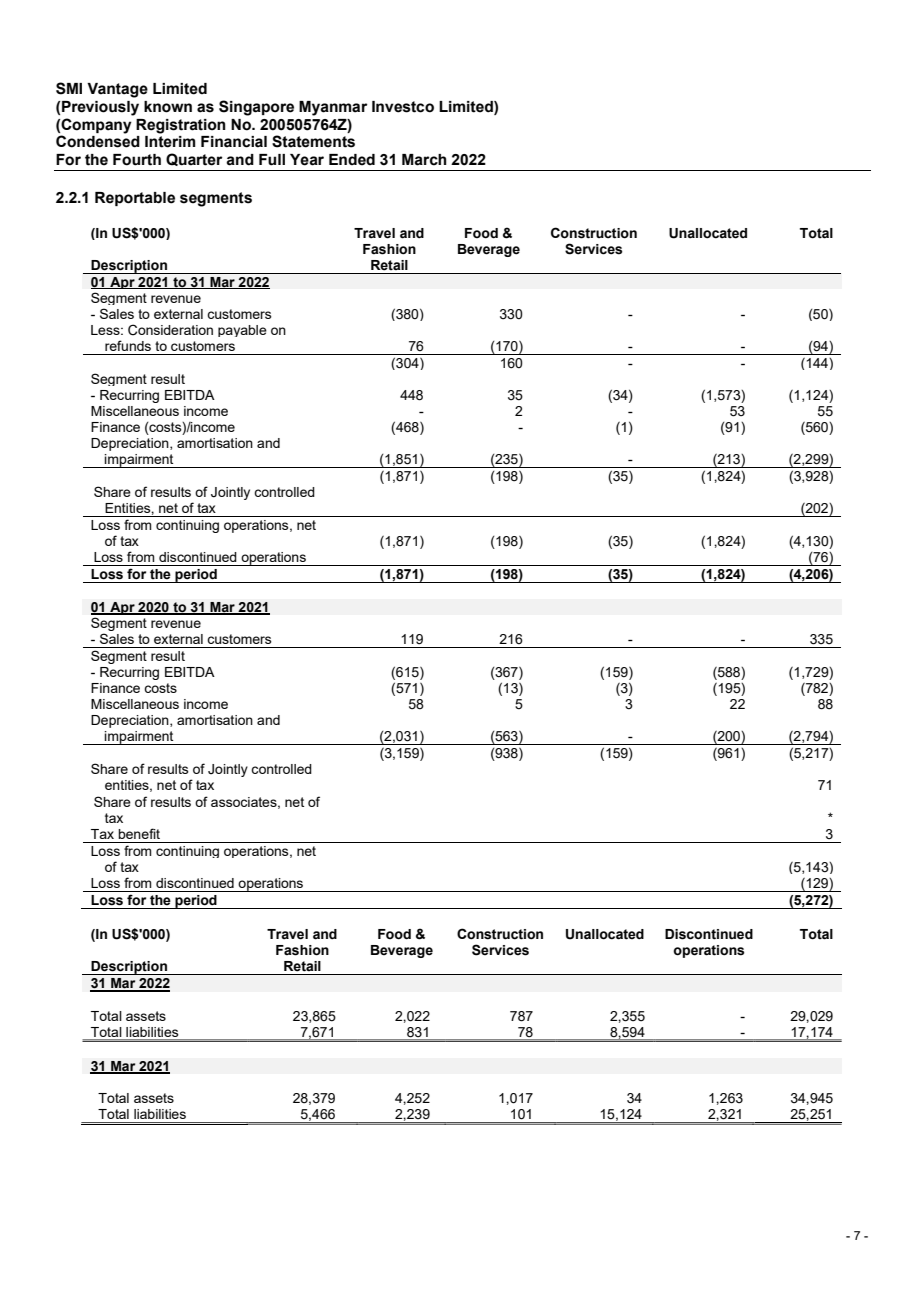  What do you see at coordinates (100, 108) in the screenshot?
I see `Previously` at bounding box center [100, 108].
